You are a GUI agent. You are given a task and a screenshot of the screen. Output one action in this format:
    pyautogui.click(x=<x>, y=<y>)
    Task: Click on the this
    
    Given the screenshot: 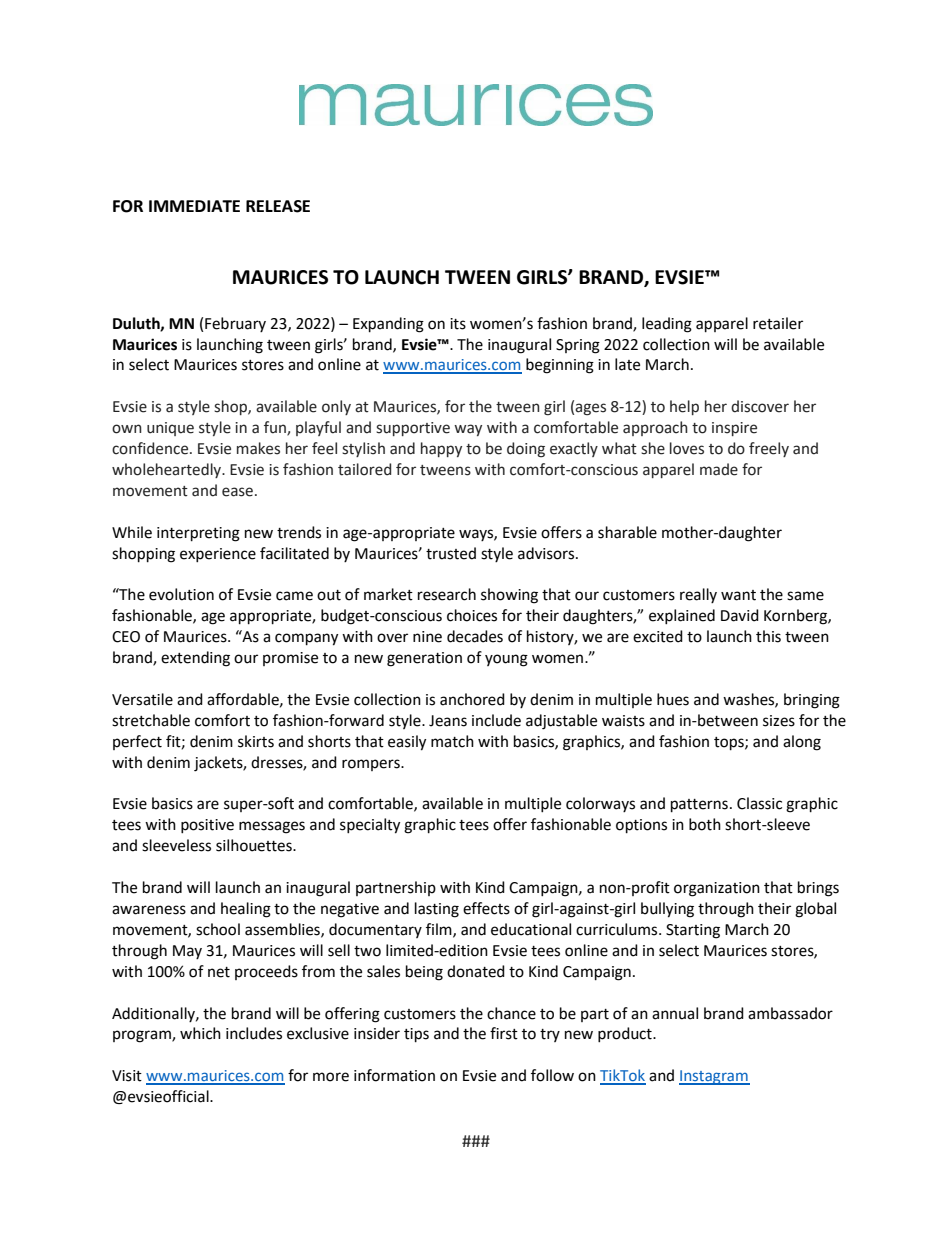 What is the action you would take?
    pyautogui.click(x=768, y=636)
